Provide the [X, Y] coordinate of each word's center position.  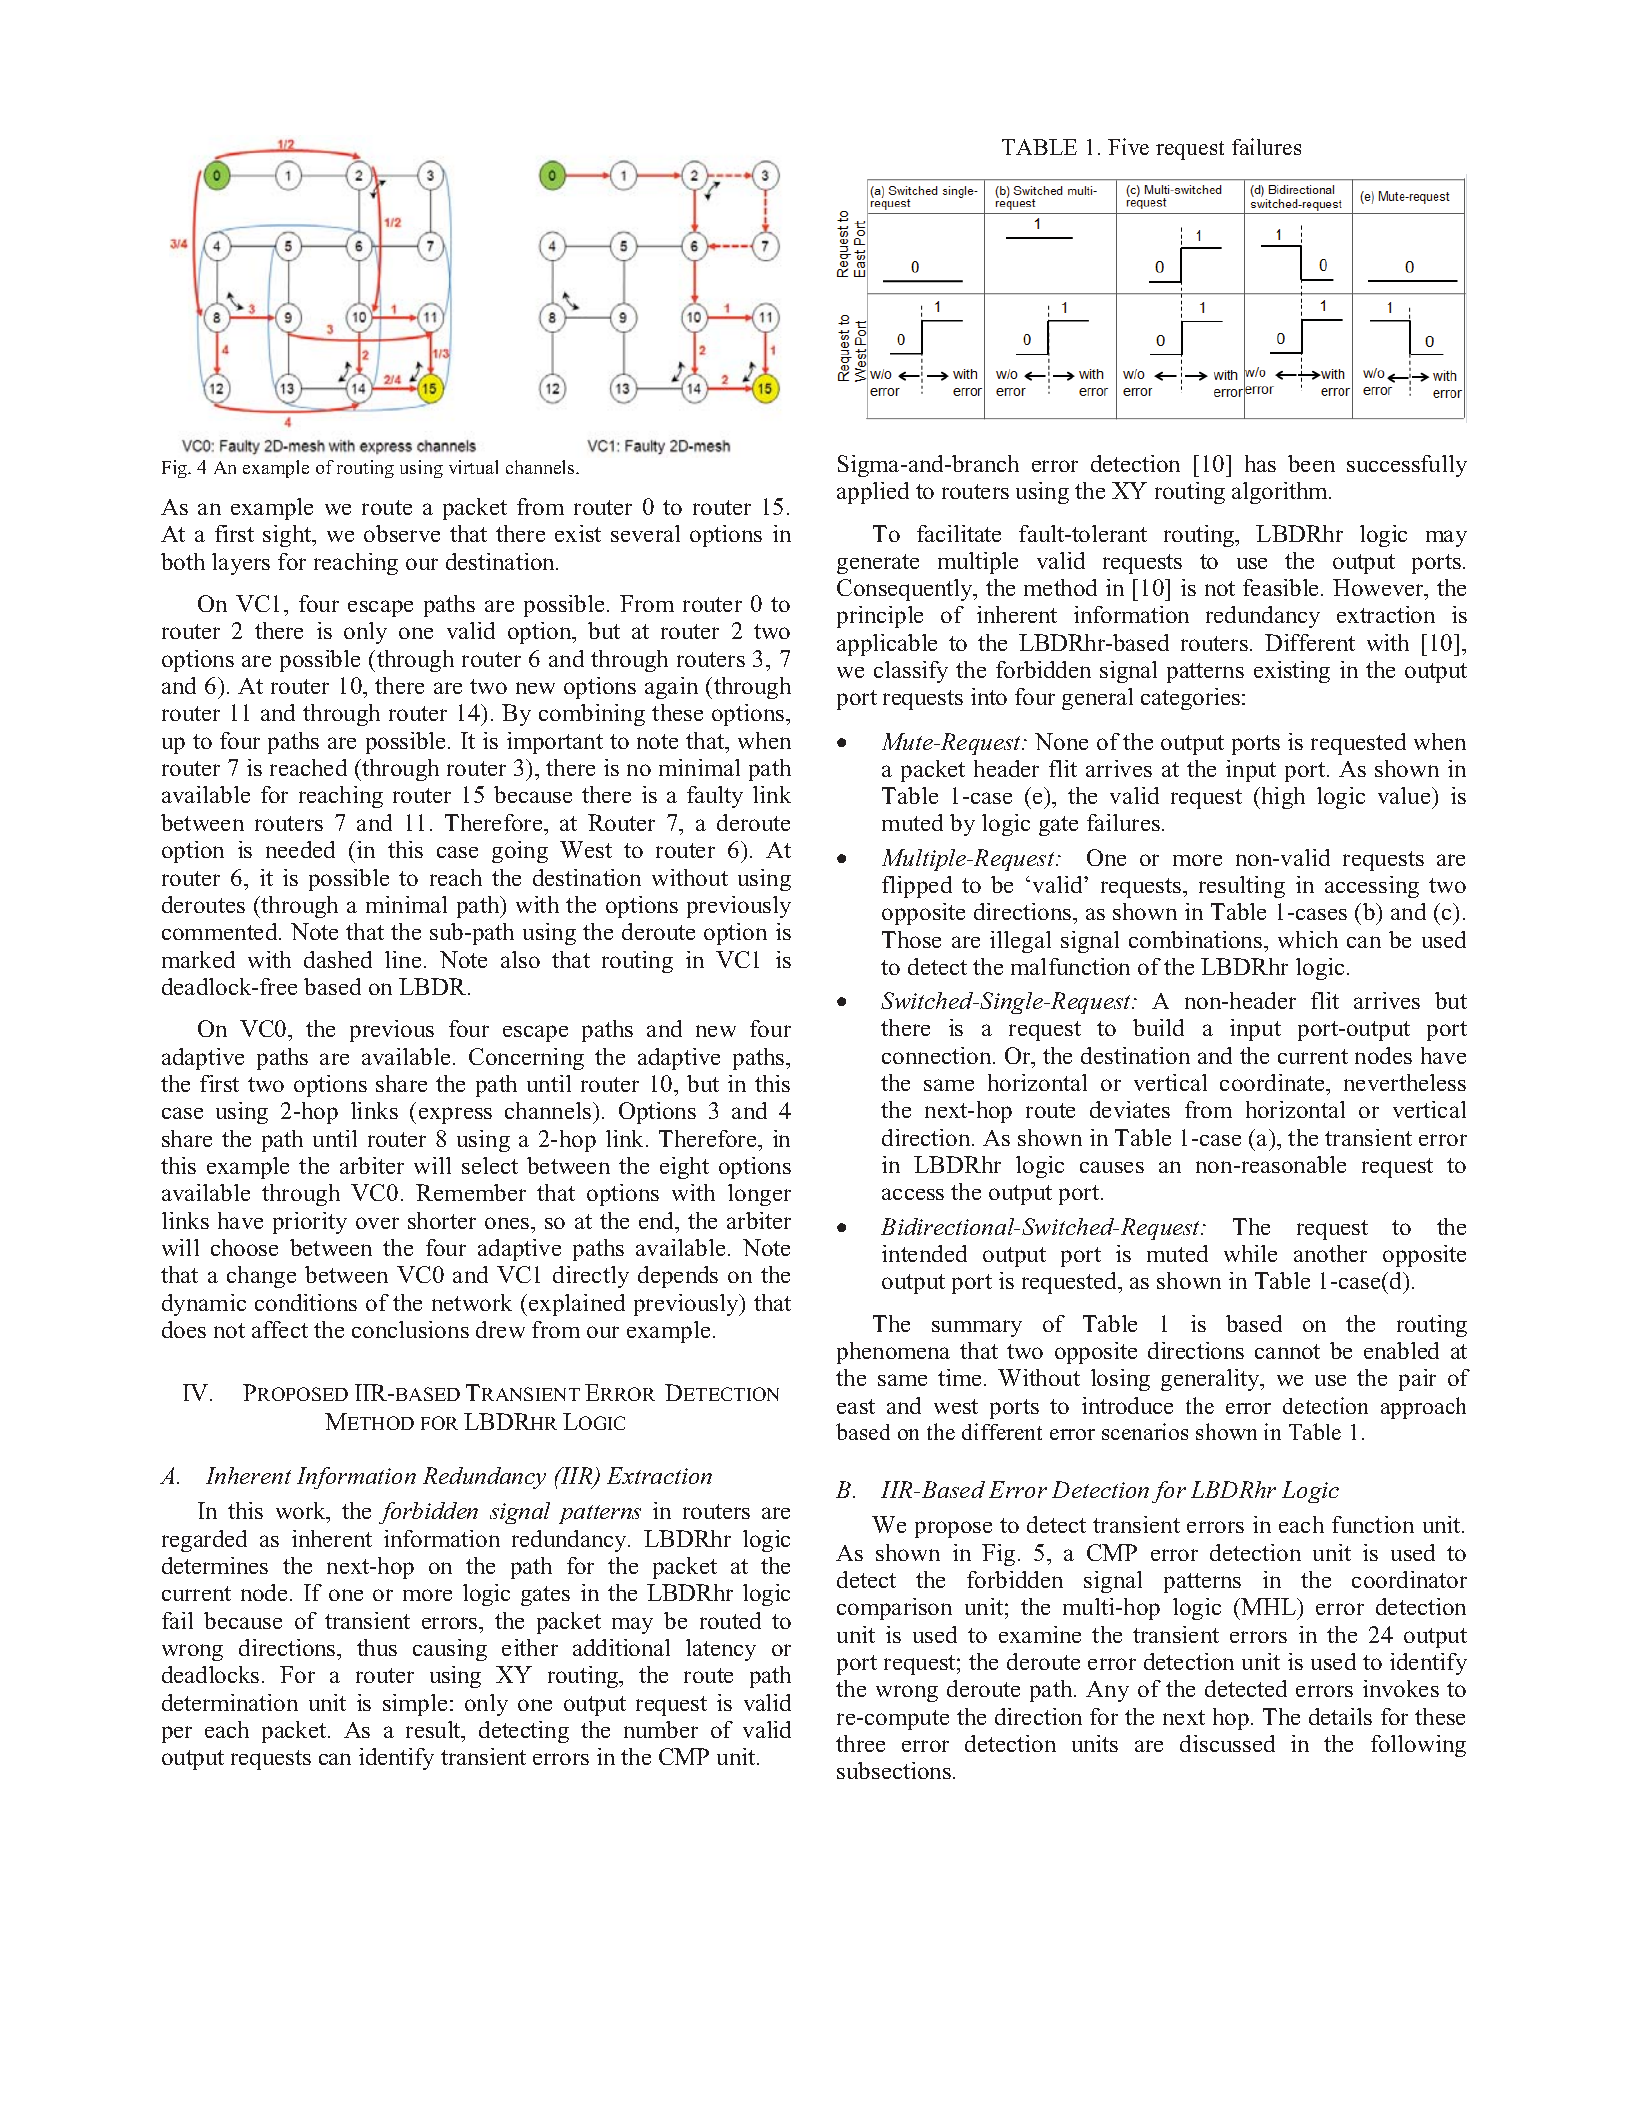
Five [1128, 146]
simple [415, 1705]
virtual [473, 467]
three [860, 1743]
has [1260, 463]
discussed [1227, 1743]
